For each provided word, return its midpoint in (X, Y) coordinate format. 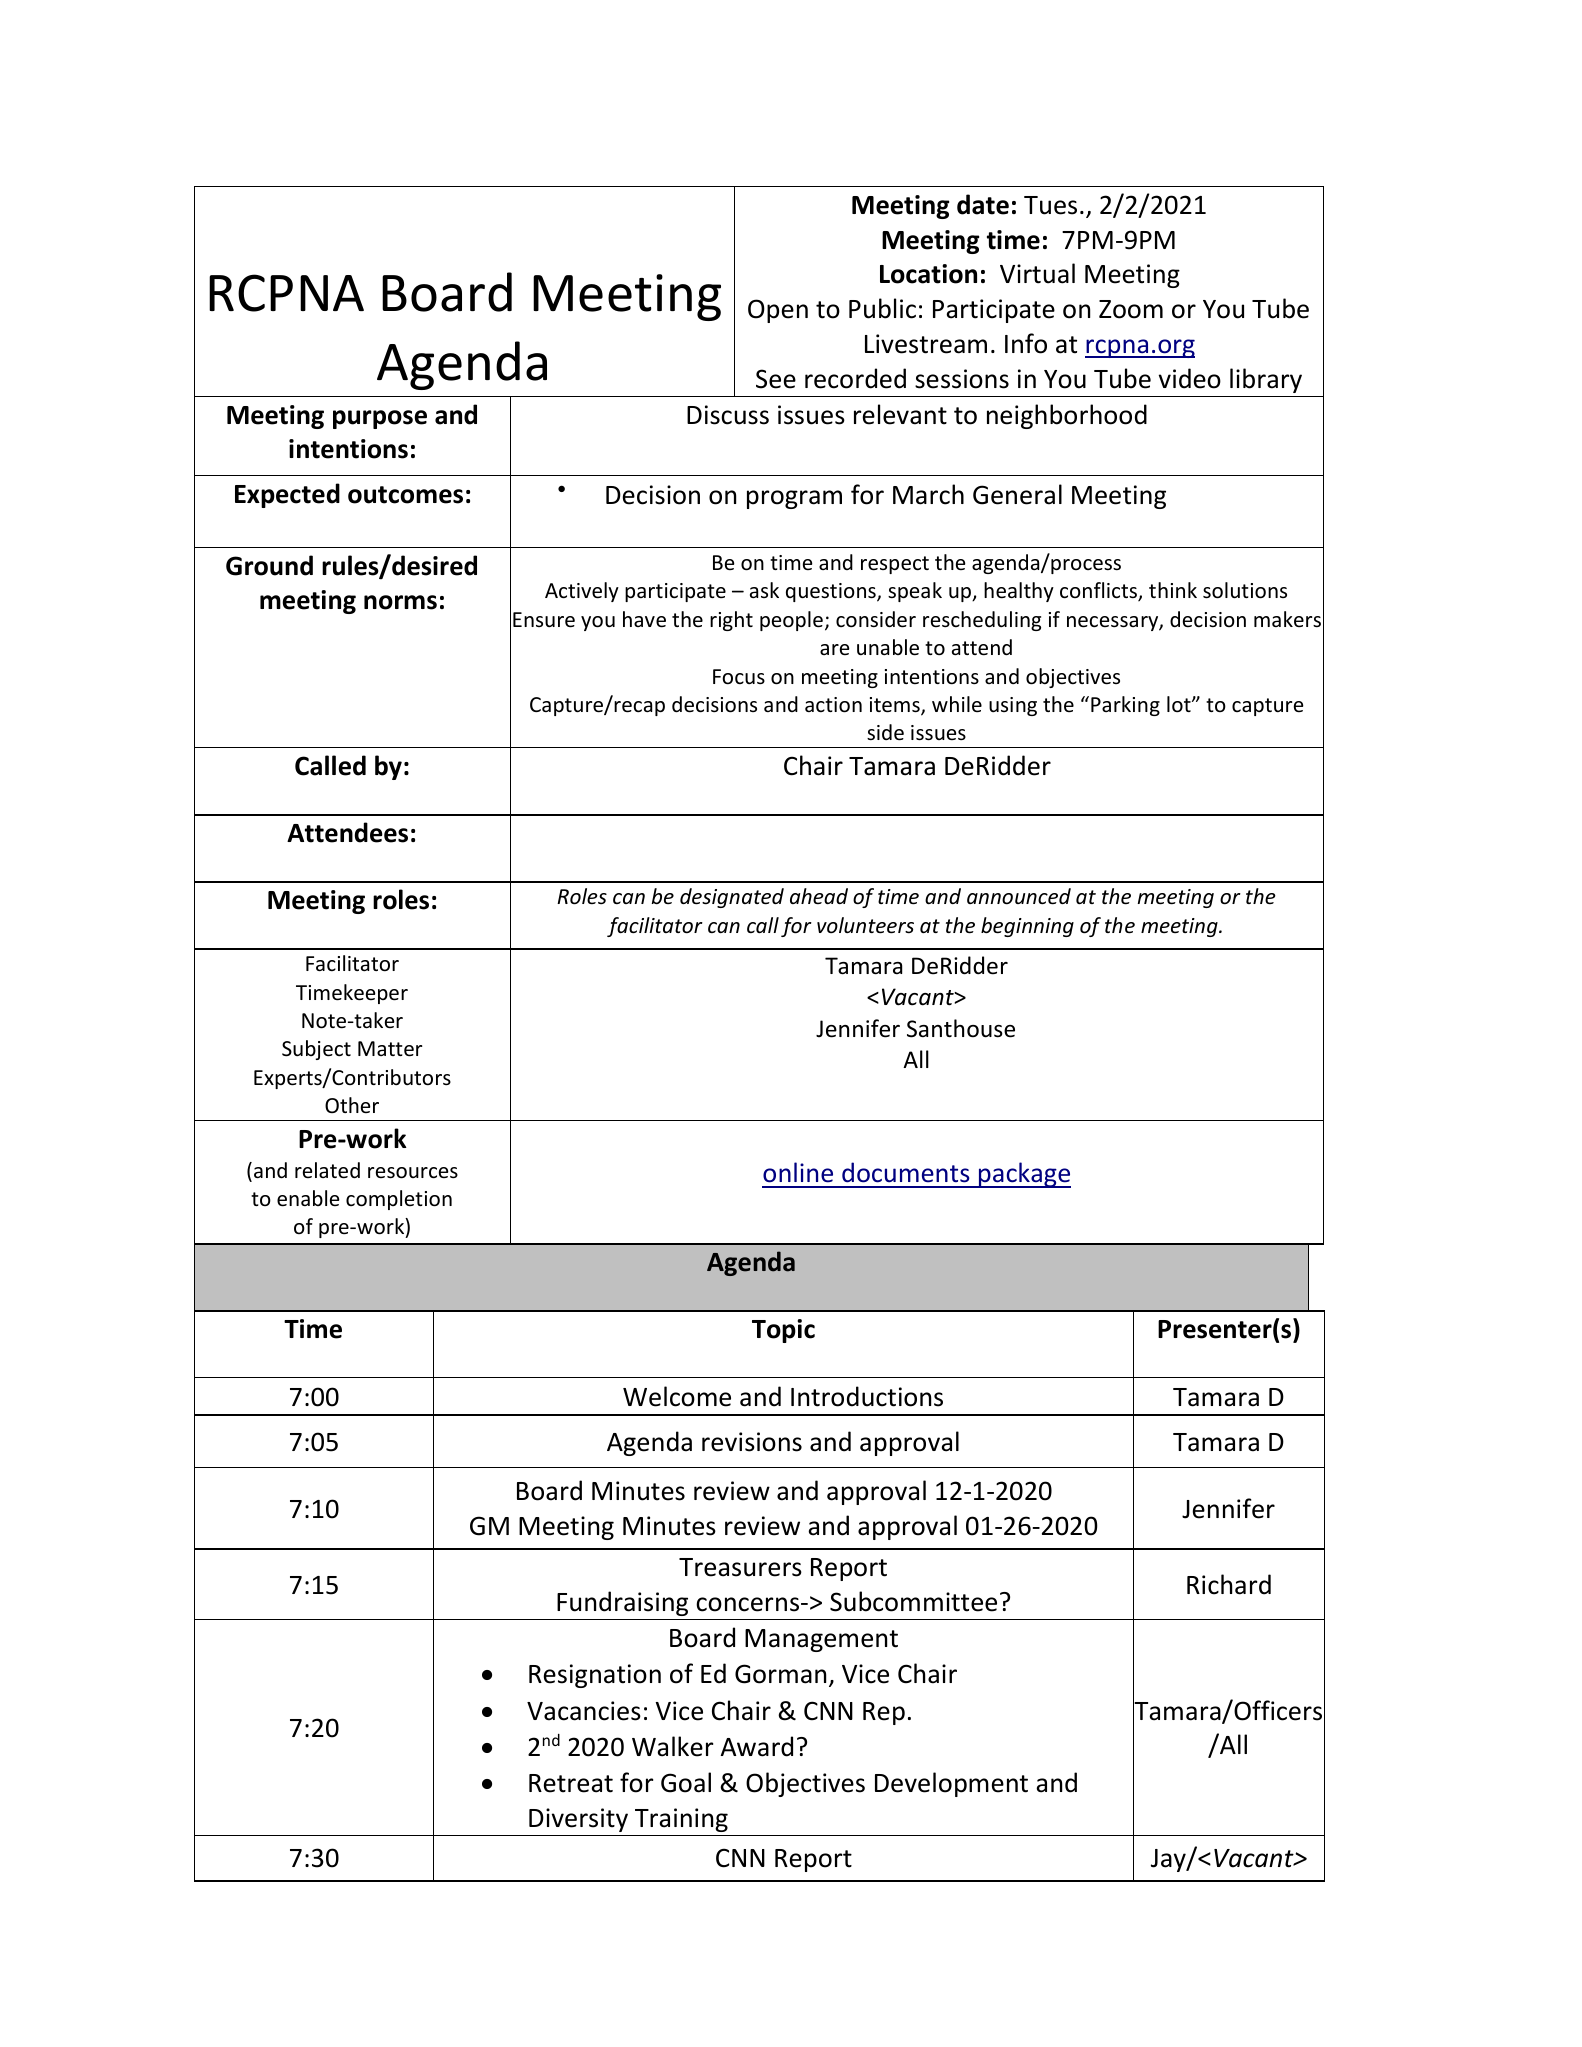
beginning (1027, 927)
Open (778, 311)
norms (400, 602)
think (1173, 590)
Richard (1229, 1584)
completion (399, 1200)
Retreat (571, 1783)
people (791, 621)
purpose (380, 419)
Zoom (1131, 309)
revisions (752, 1442)
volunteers (865, 925)
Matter (390, 1049)
